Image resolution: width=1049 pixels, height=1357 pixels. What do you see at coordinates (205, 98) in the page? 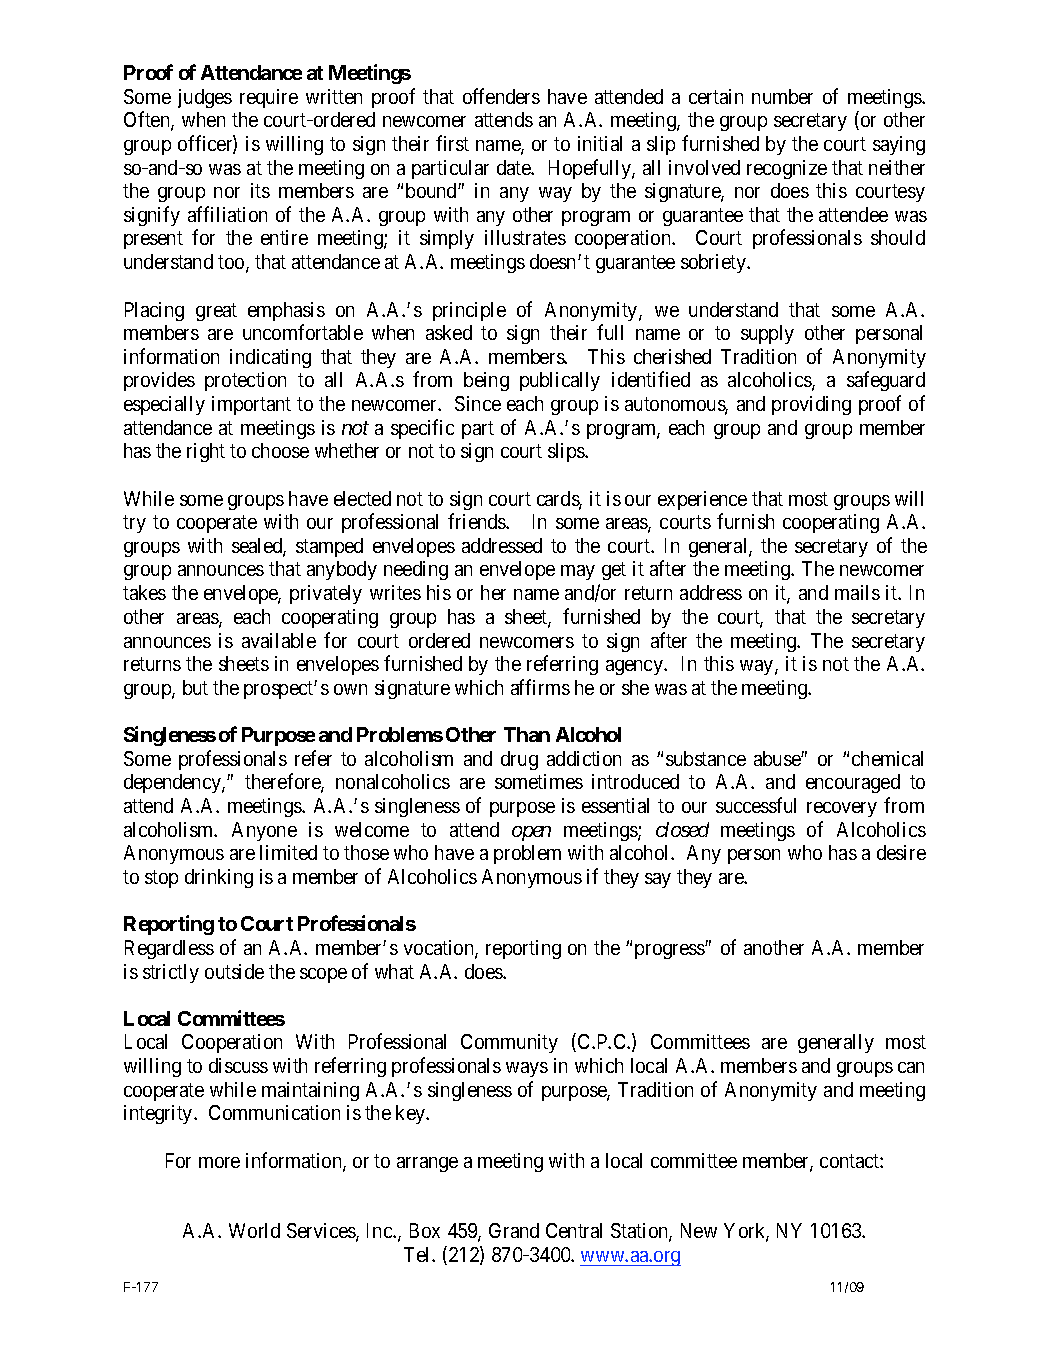
I see `judges` at bounding box center [205, 98].
